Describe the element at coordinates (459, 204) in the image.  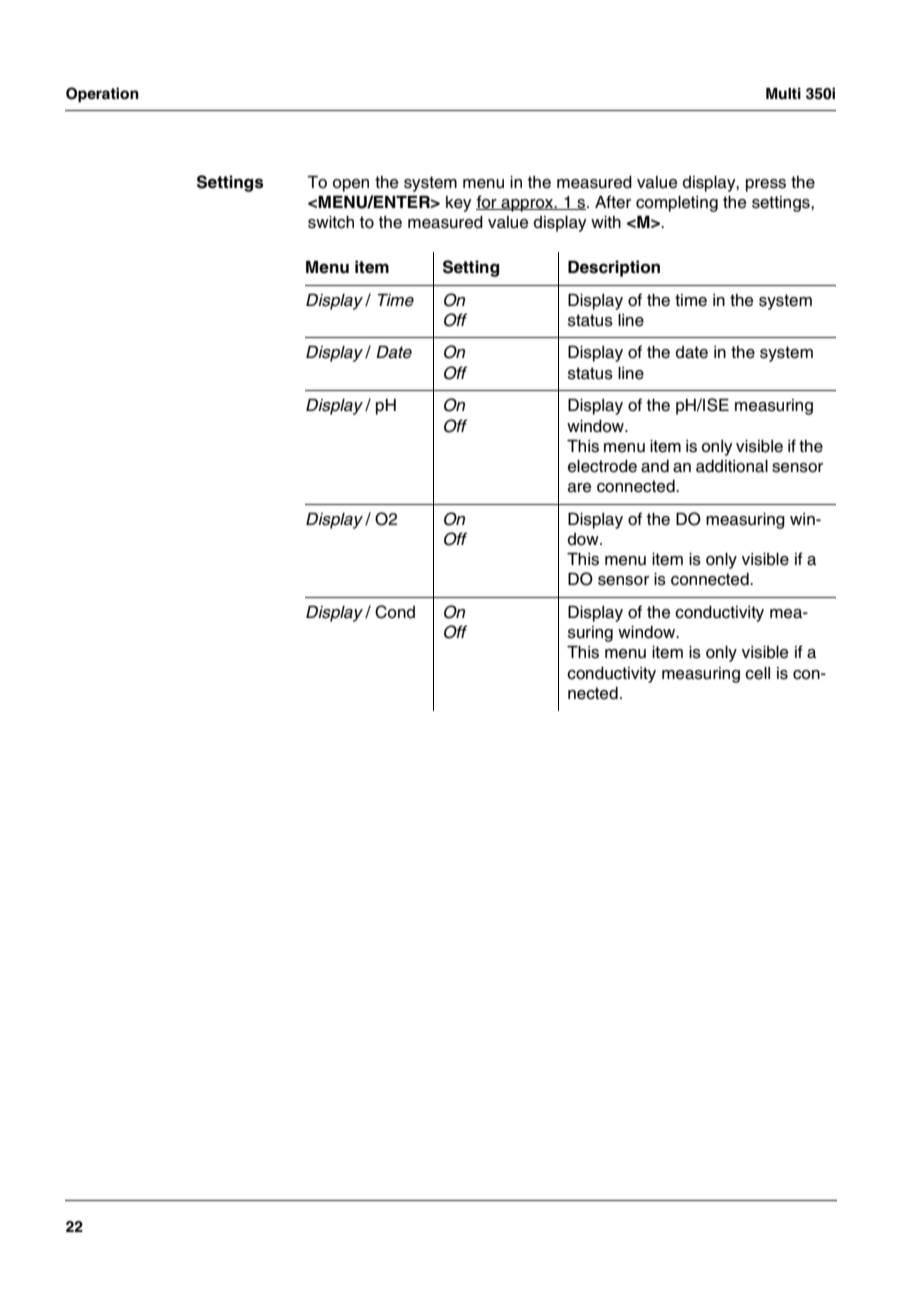
I see `key` at that location.
